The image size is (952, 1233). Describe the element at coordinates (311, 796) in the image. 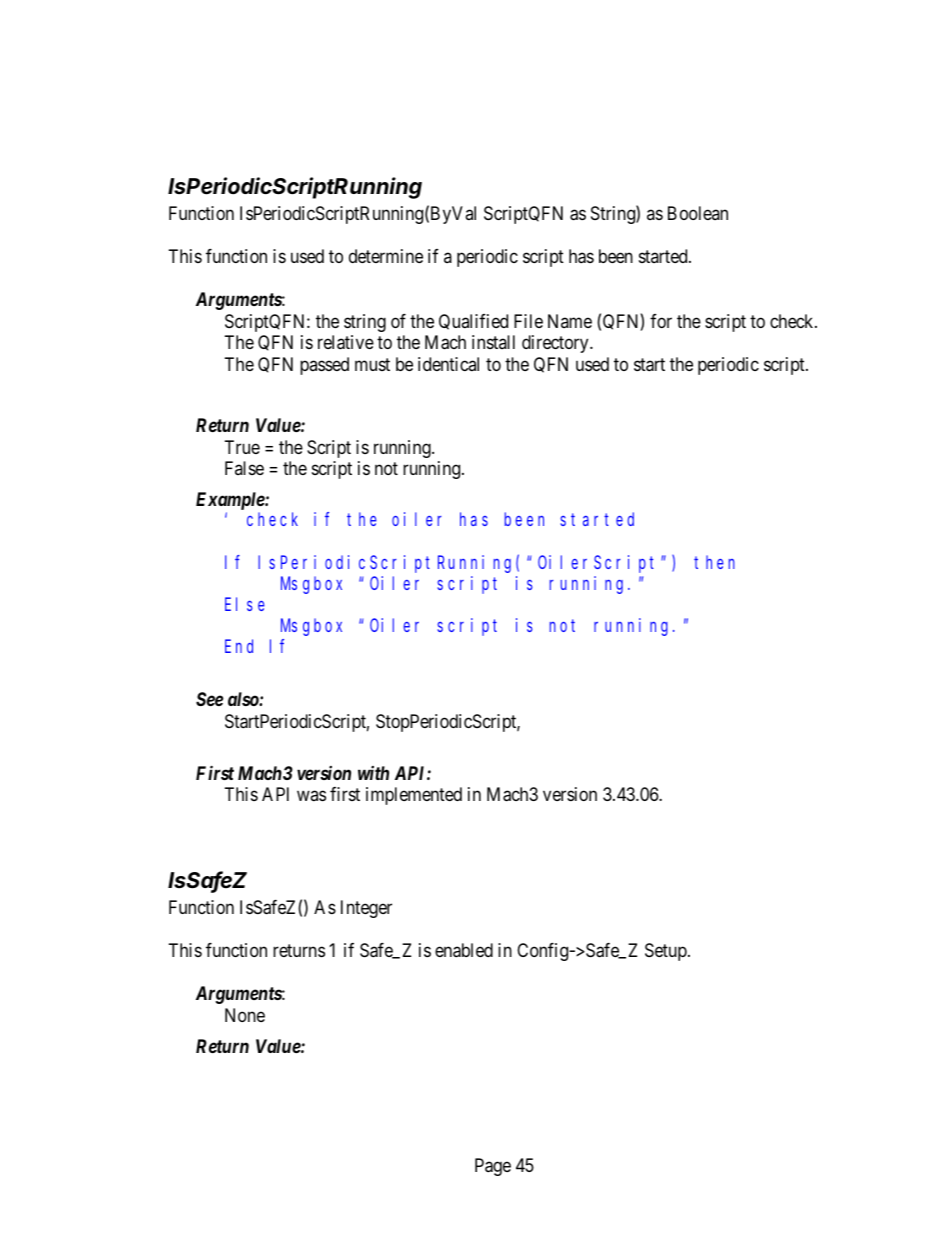

I see `was` at that location.
